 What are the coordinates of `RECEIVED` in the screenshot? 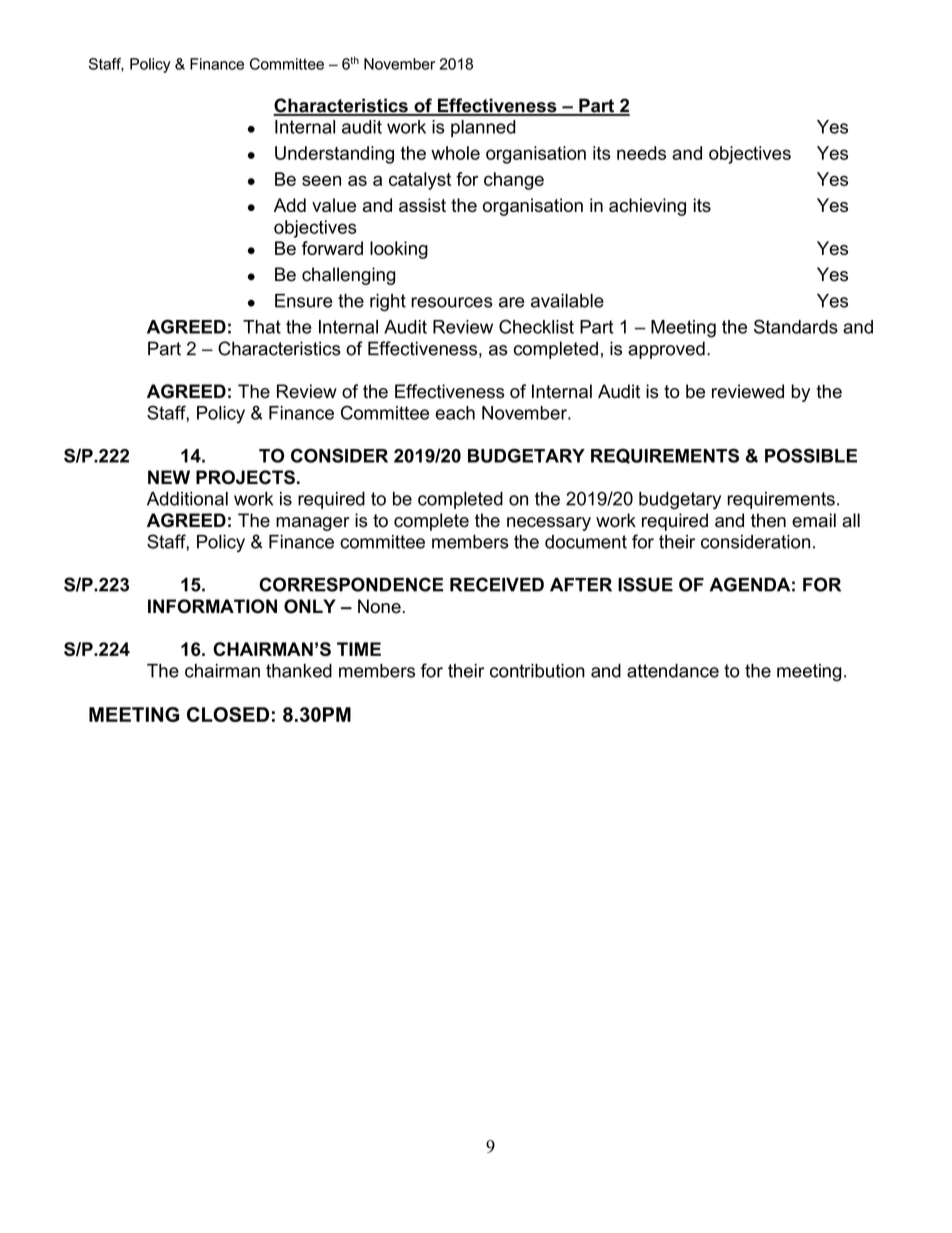 It's located at (497, 584).
